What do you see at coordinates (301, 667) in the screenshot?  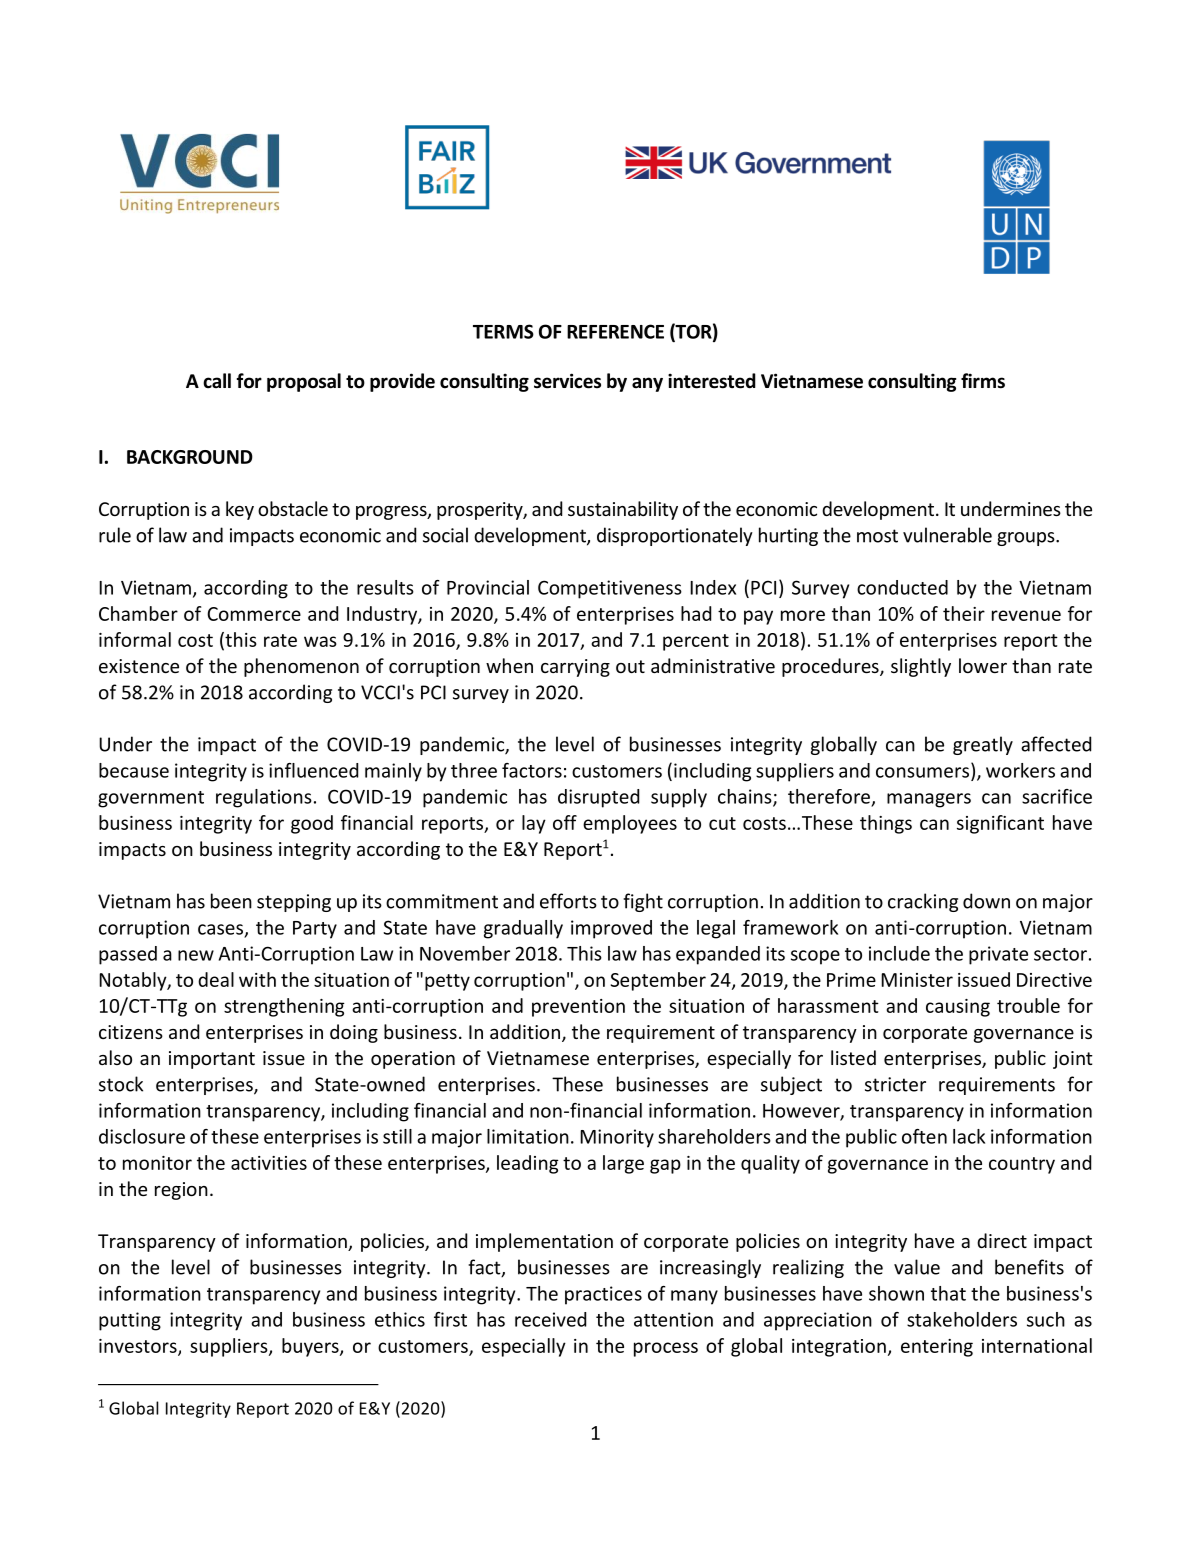 I see `phenomenon` at bounding box center [301, 667].
